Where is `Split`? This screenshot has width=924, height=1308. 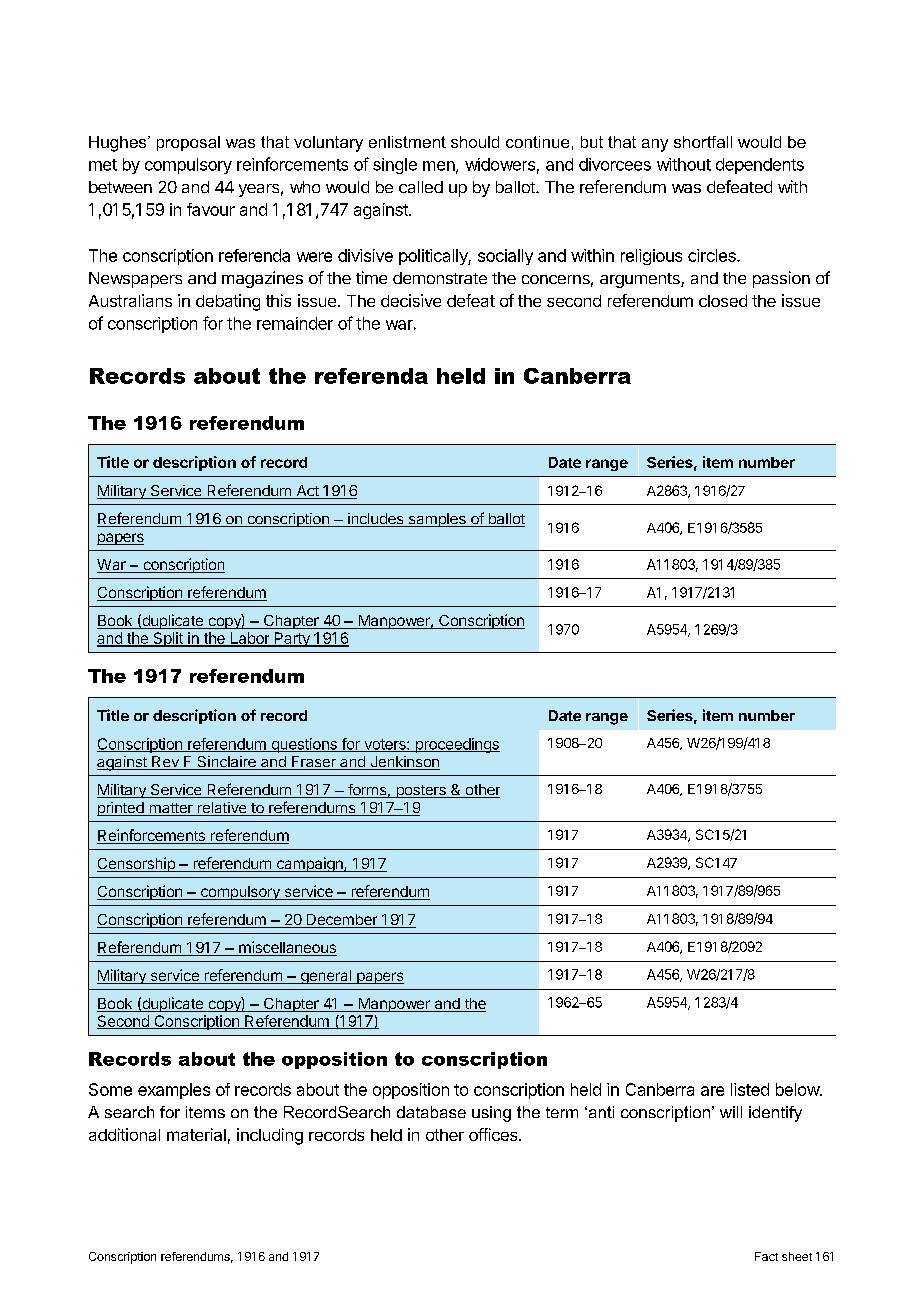
Split is located at coordinates (168, 639).
